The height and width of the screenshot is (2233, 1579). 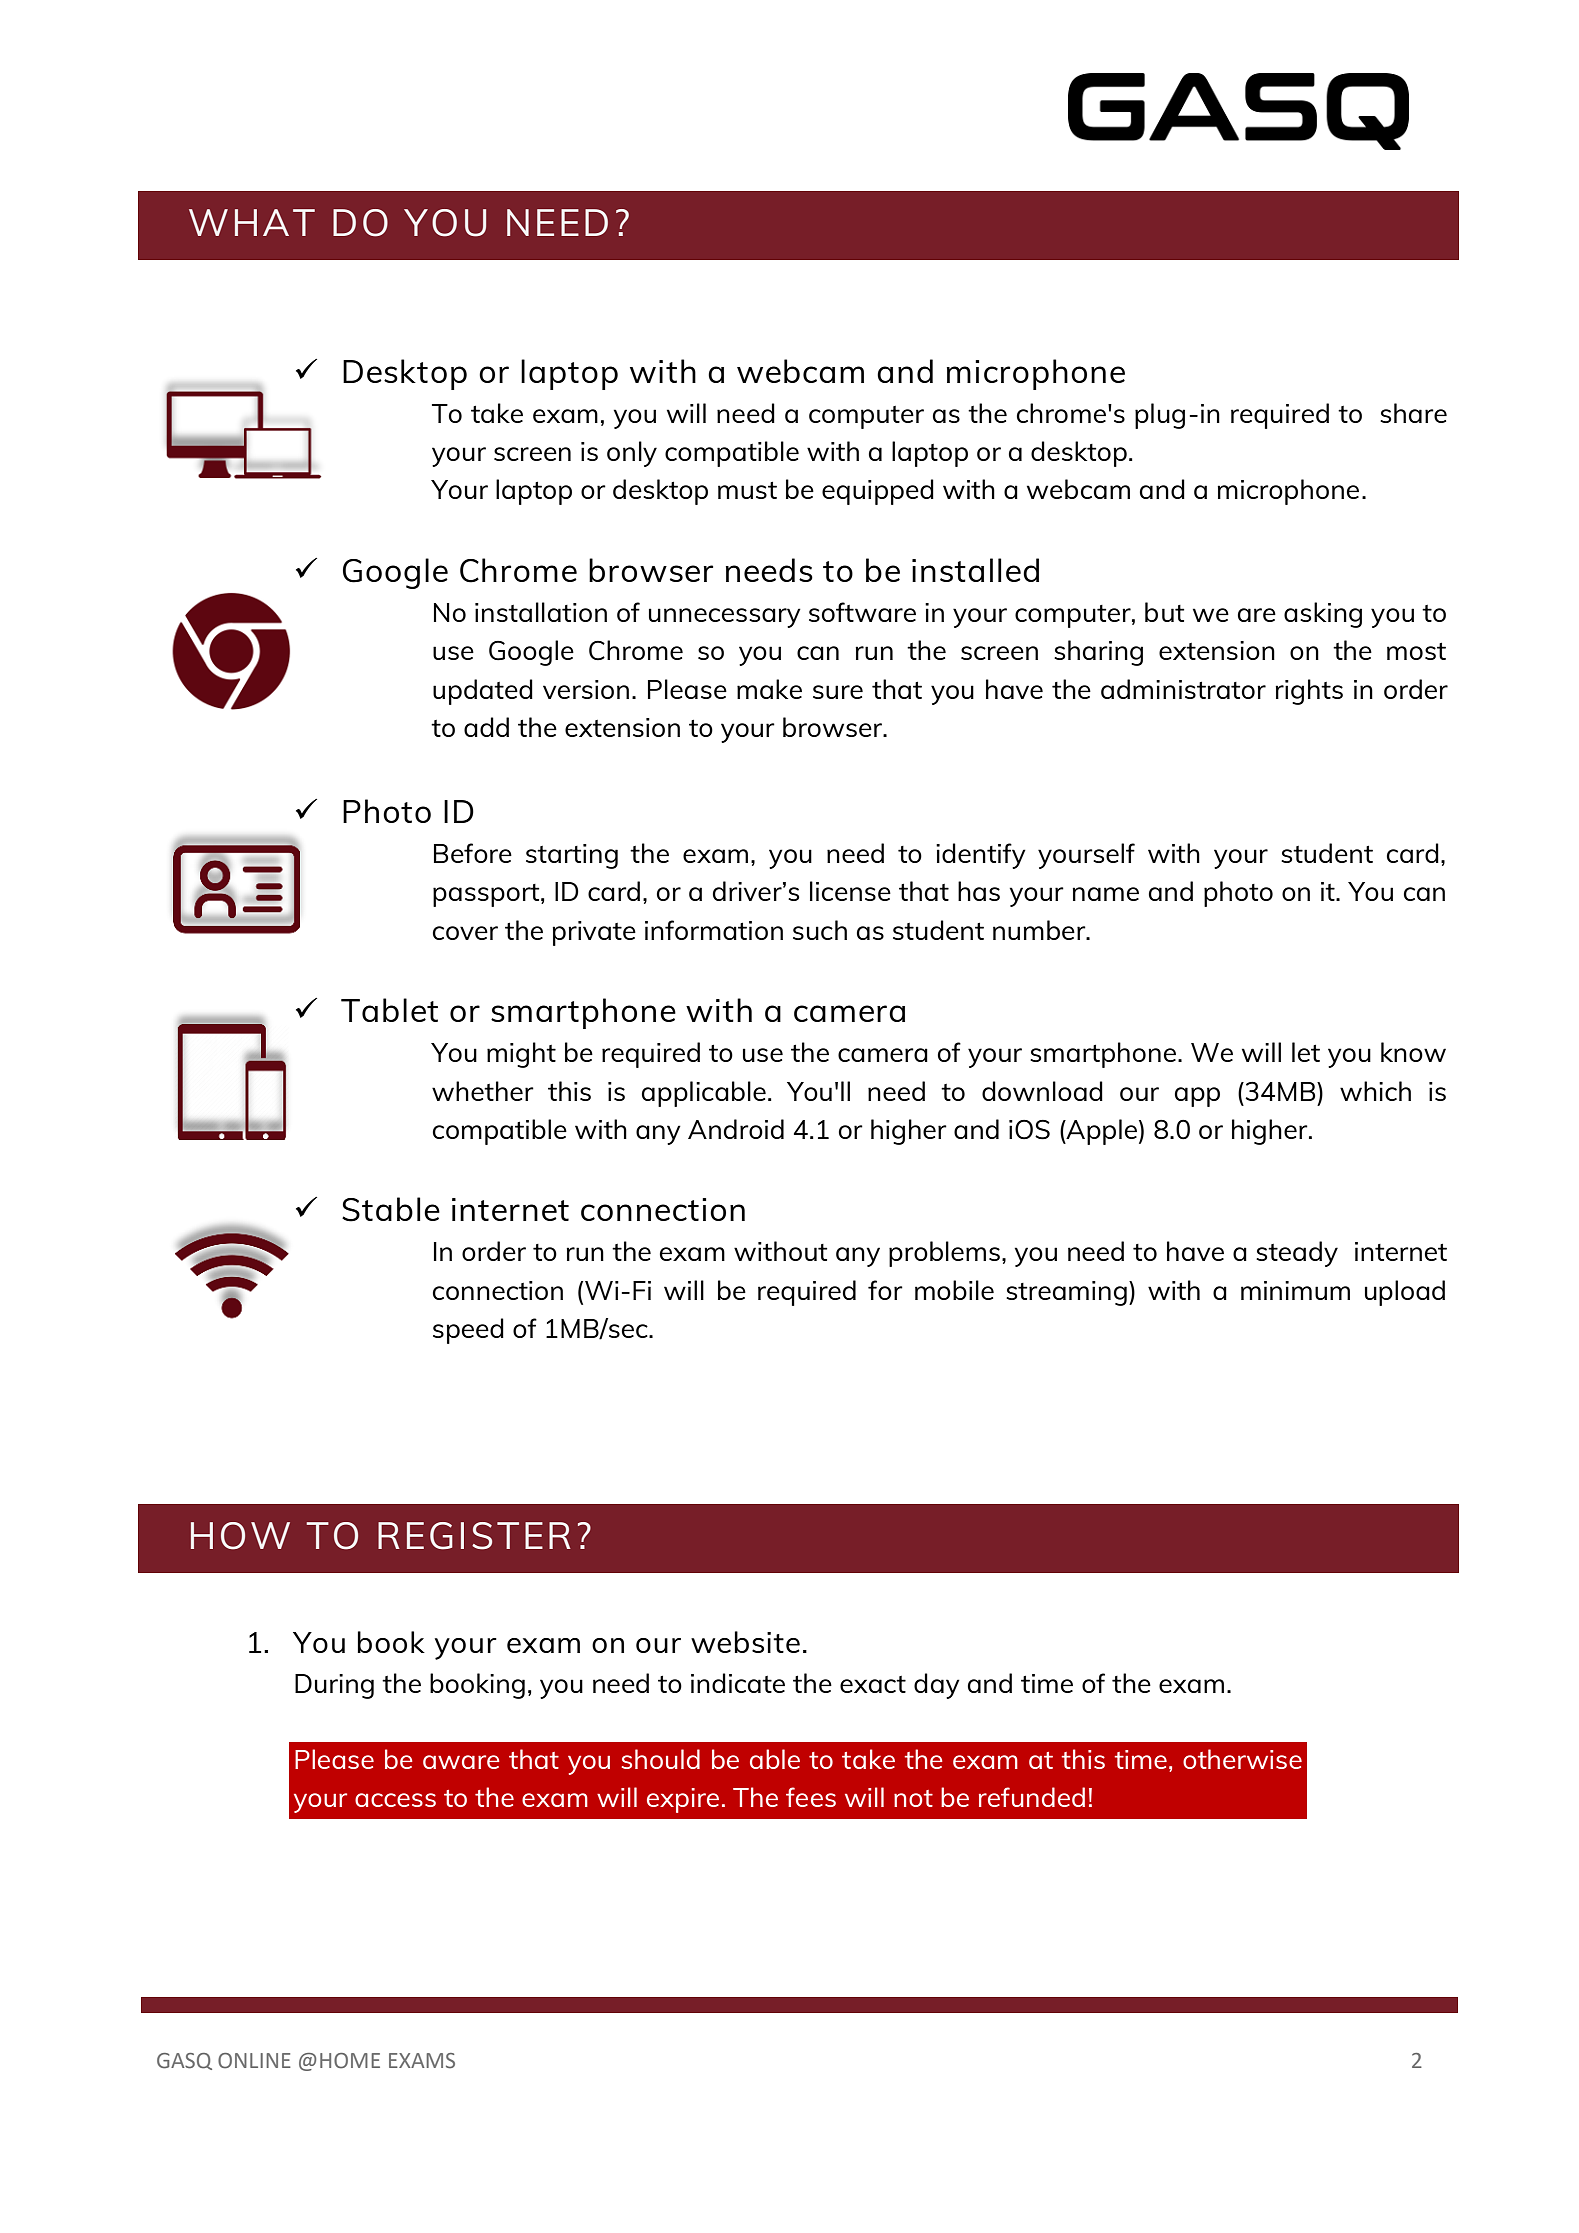 What do you see at coordinates (1105, 894) in the screenshot?
I see `name` at bounding box center [1105, 894].
